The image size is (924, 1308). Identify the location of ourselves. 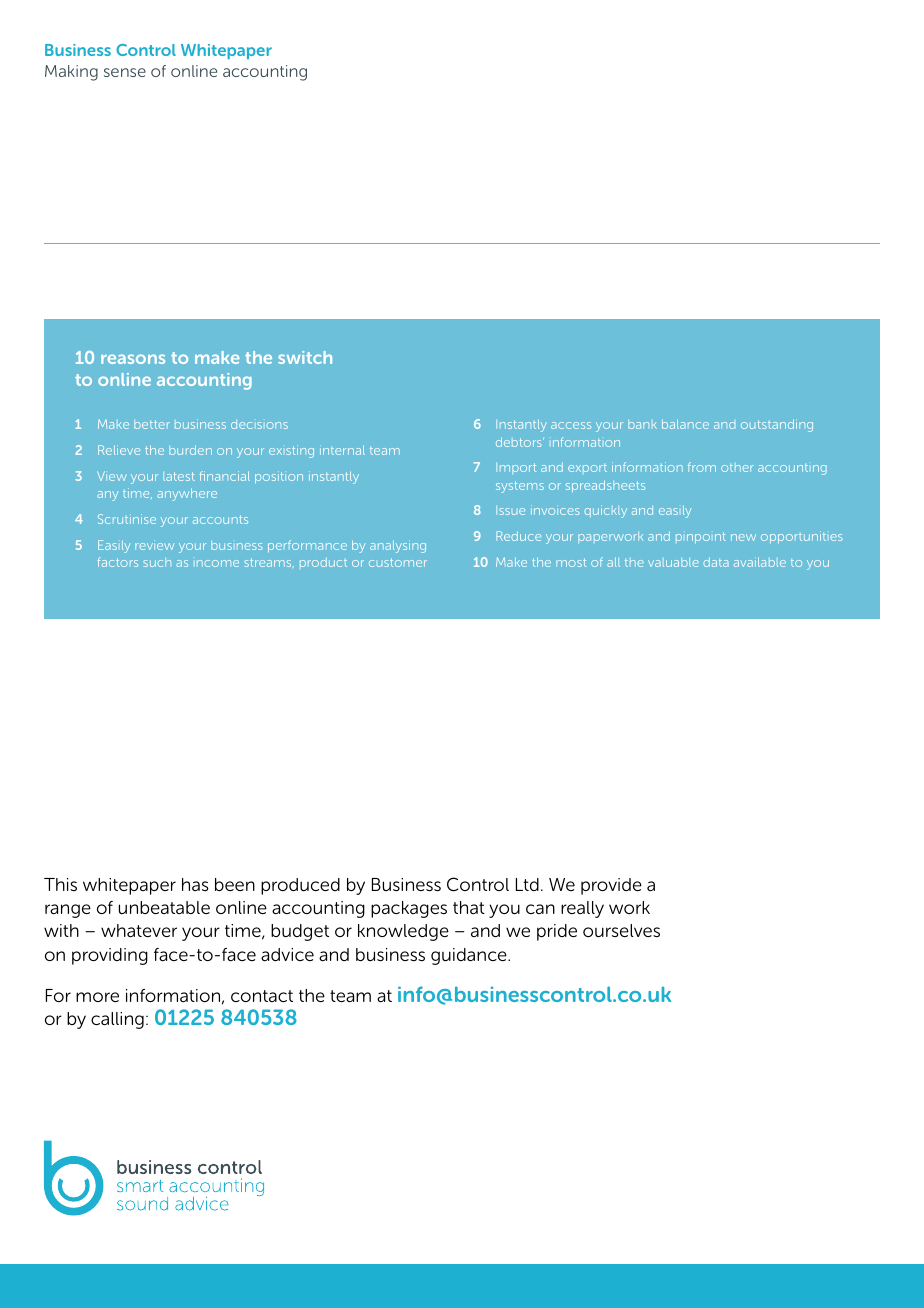
(621, 931).
